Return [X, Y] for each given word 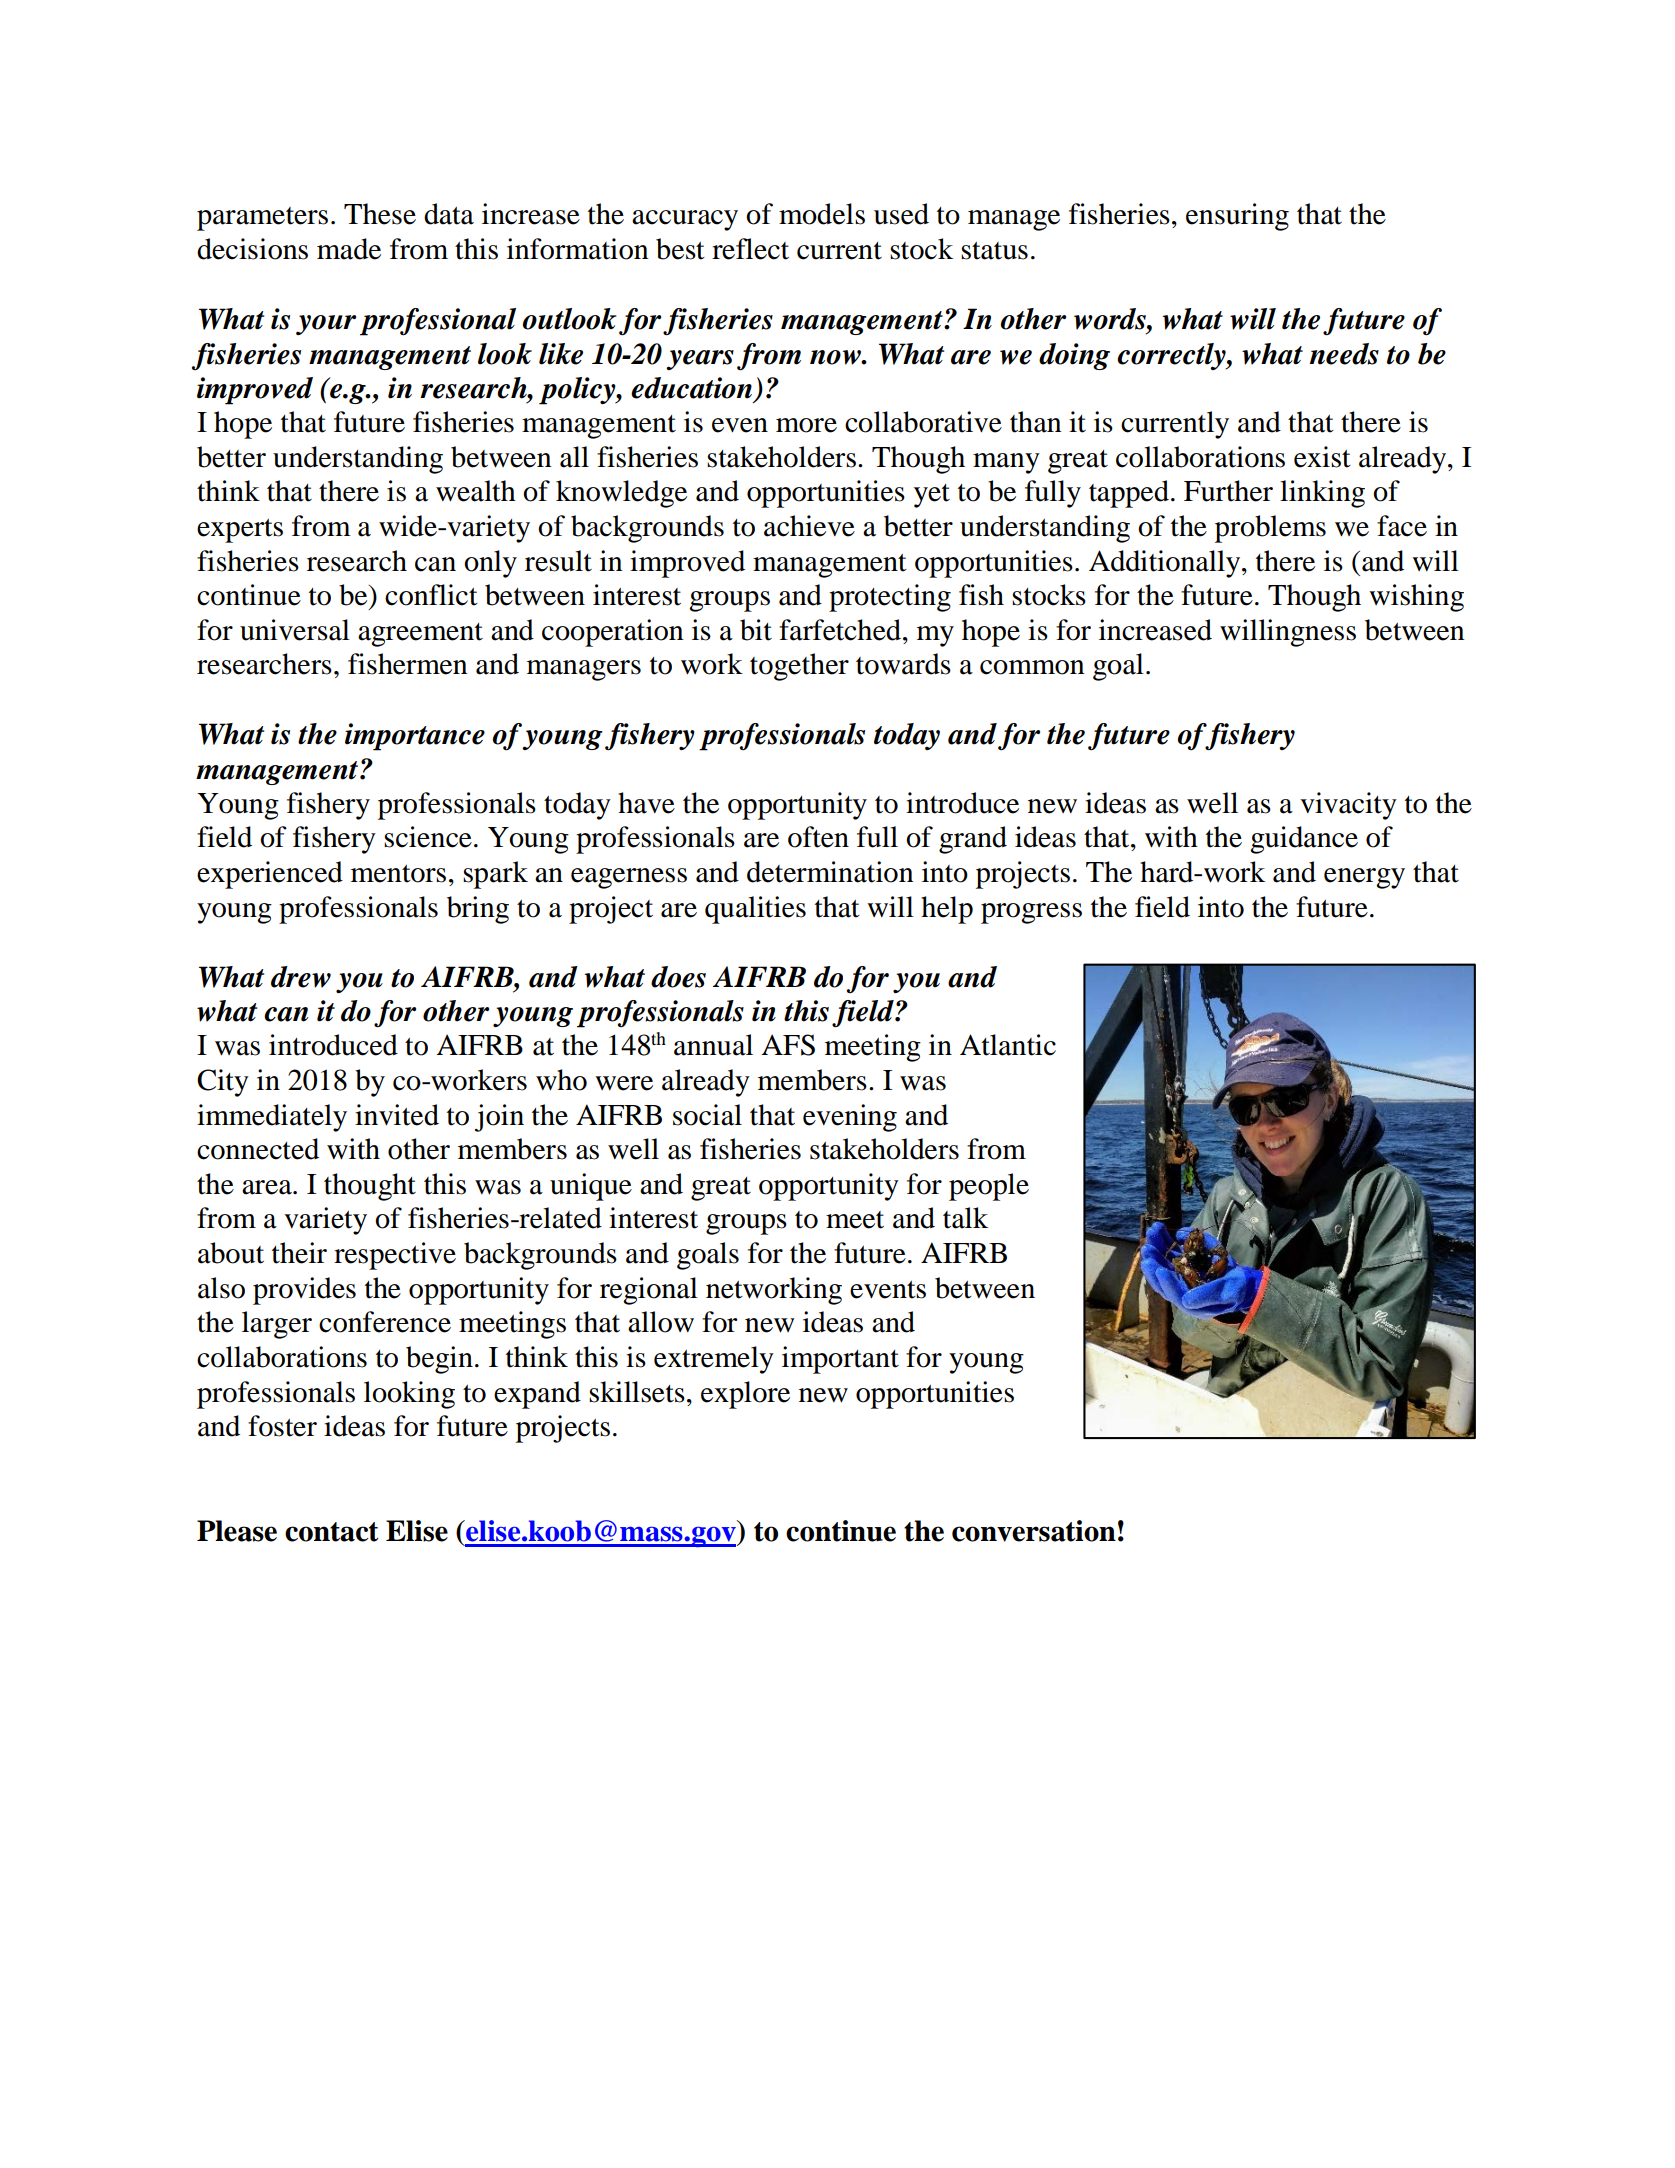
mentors [398, 874]
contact [332, 1532]
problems [1270, 529]
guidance [1304, 840]
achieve [809, 526]
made [349, 249]
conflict [431, 595]
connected [258, 1149]
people [989, 1187]
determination [830, 872]
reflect [750, 249]
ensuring [1237, 217]
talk [965, 1218]
